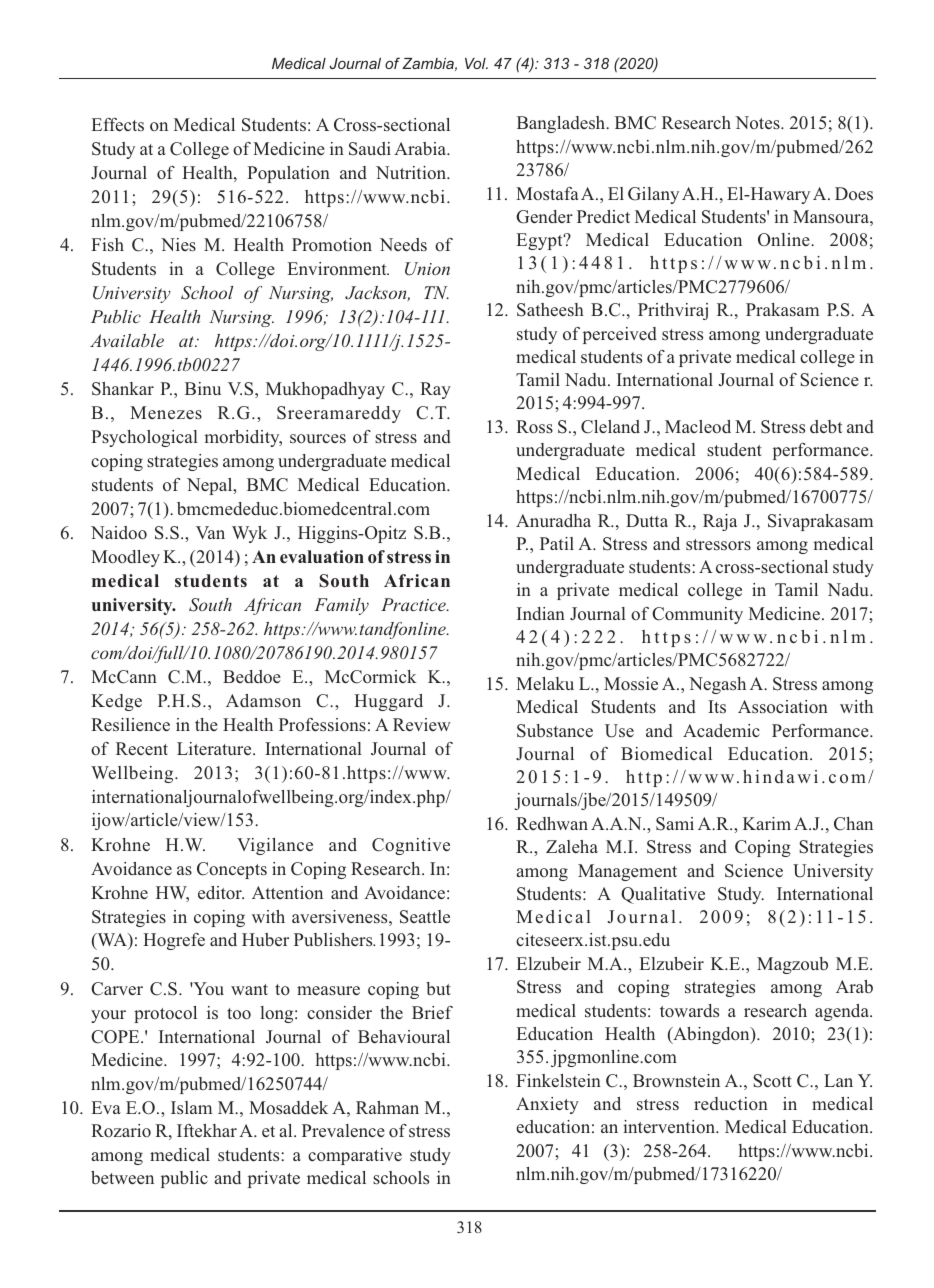 This image has width=934, height=1288. What do you see at coordinates (541, 613) in the image?
I see `Indian` at bounding box center [541, 613].
